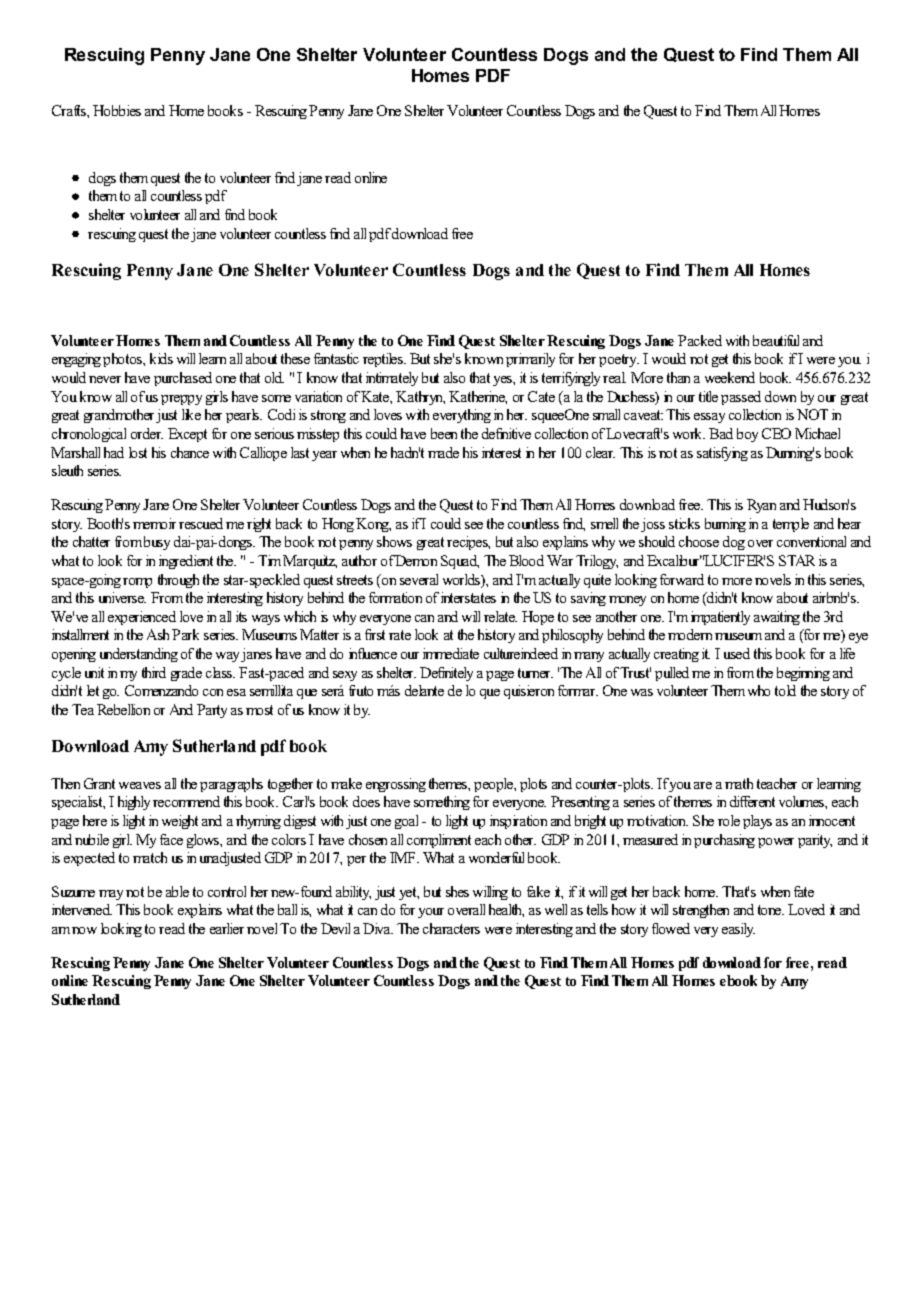  Describe the element at coordinates (123, 709) in the document. I see `Rebellion` at that location.
